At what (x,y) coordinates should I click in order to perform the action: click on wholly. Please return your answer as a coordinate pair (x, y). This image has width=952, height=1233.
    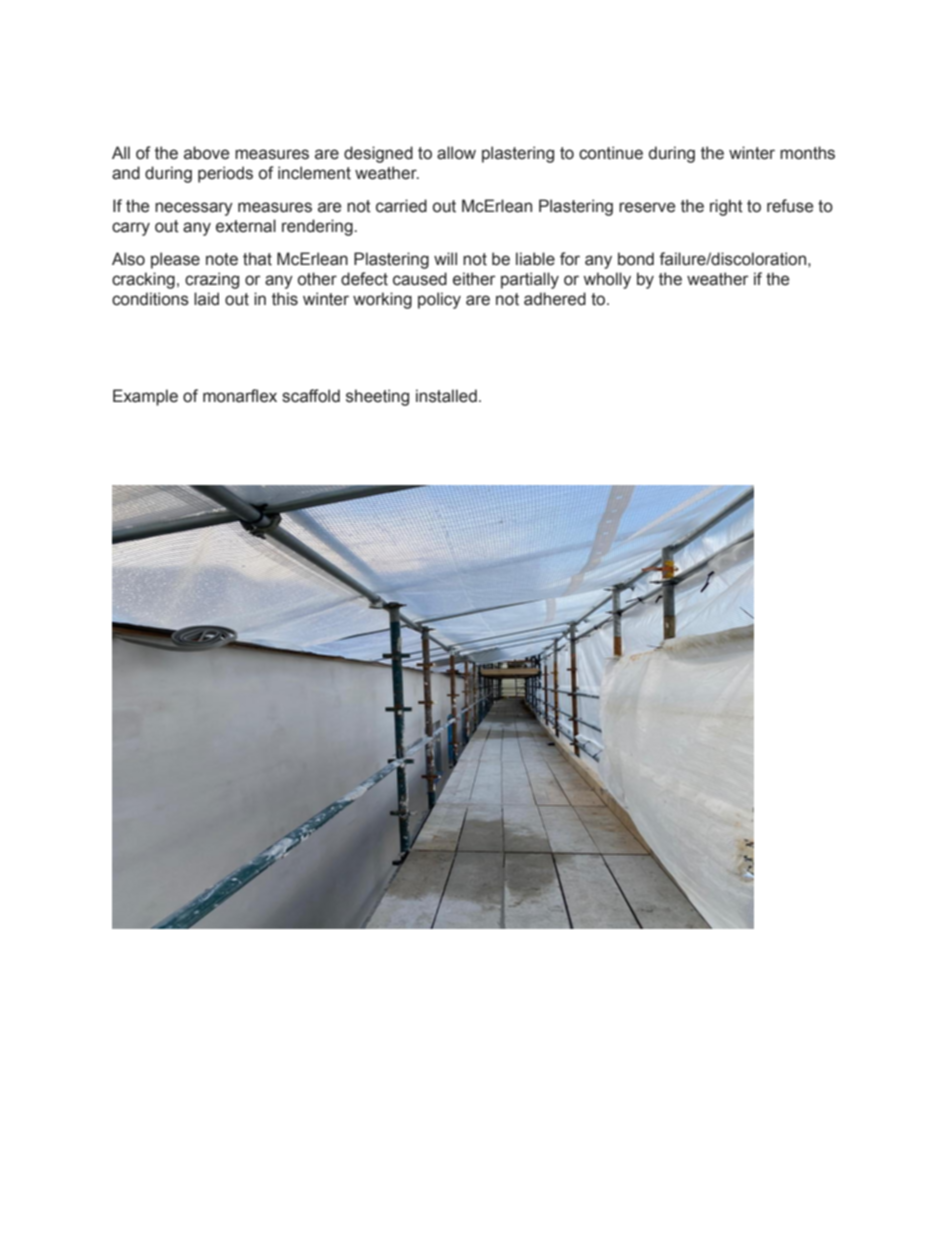
    Looking at the image, I should click on (607, 280).
